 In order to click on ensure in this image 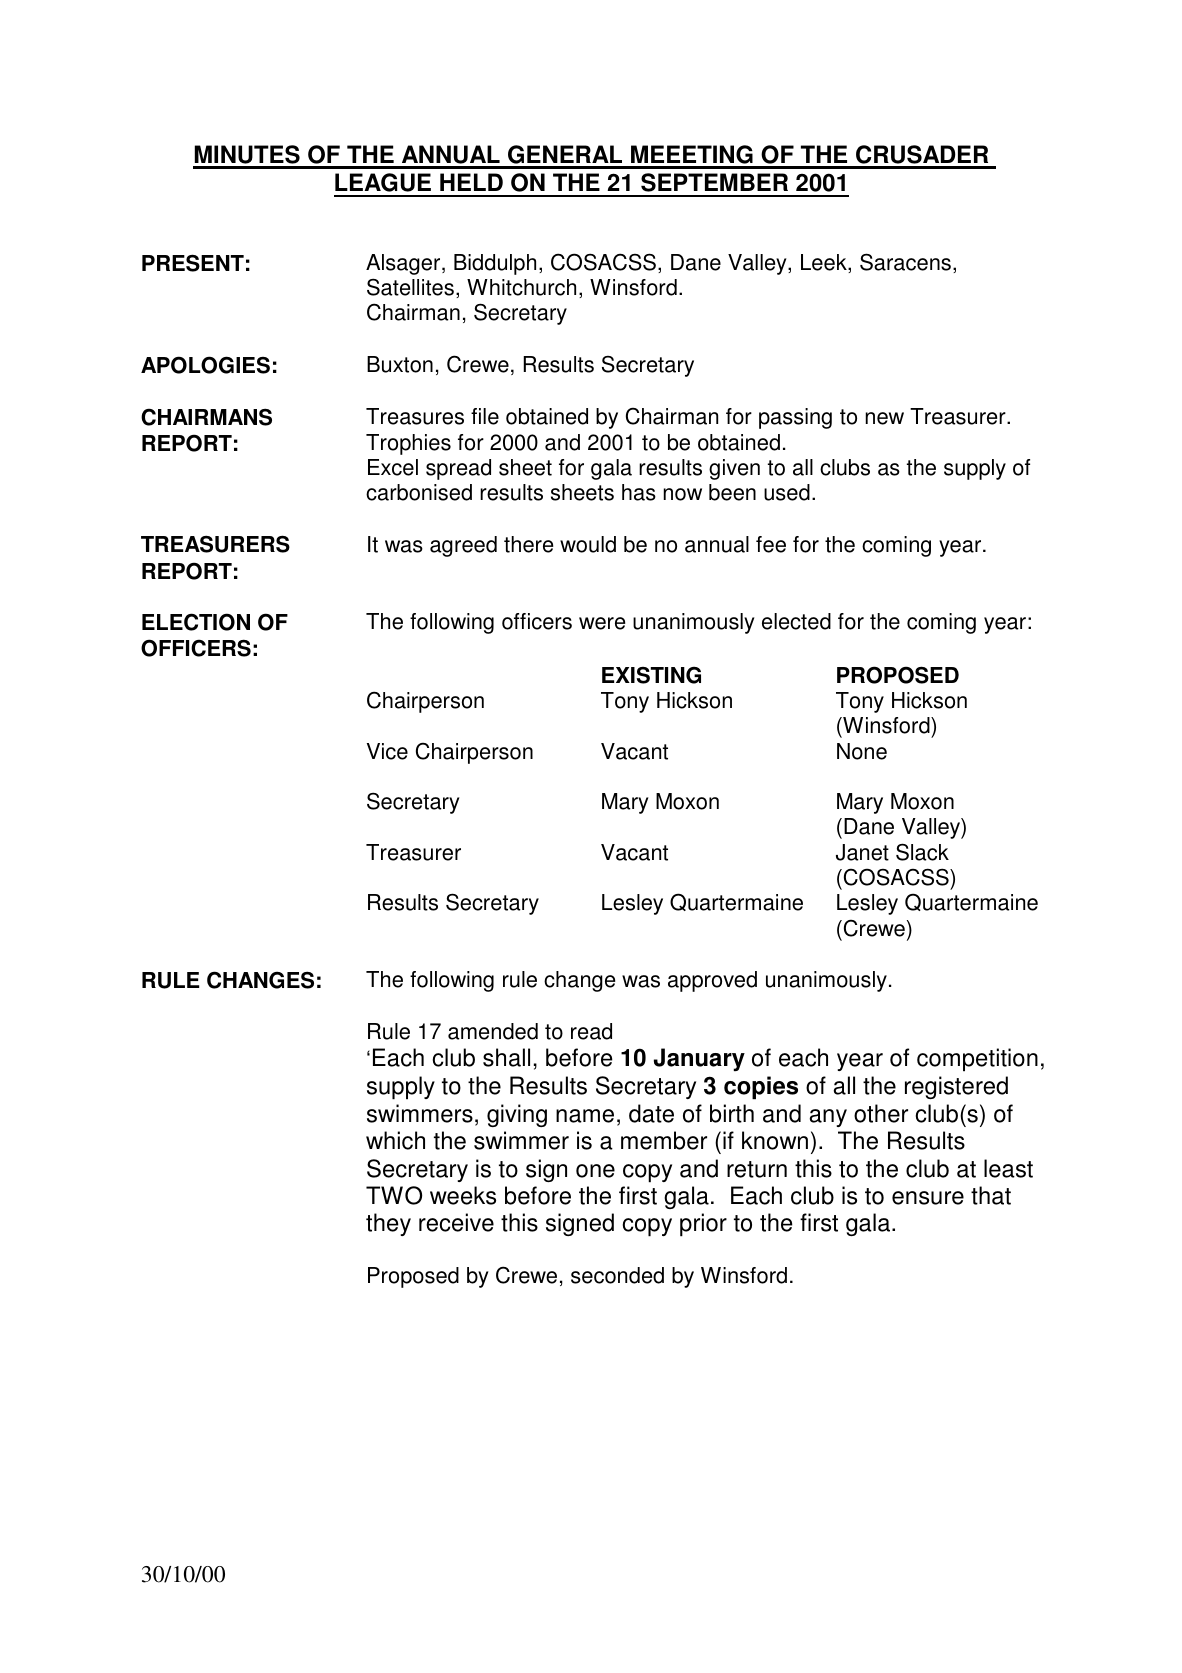, I will do `click(928, 1198)`.
